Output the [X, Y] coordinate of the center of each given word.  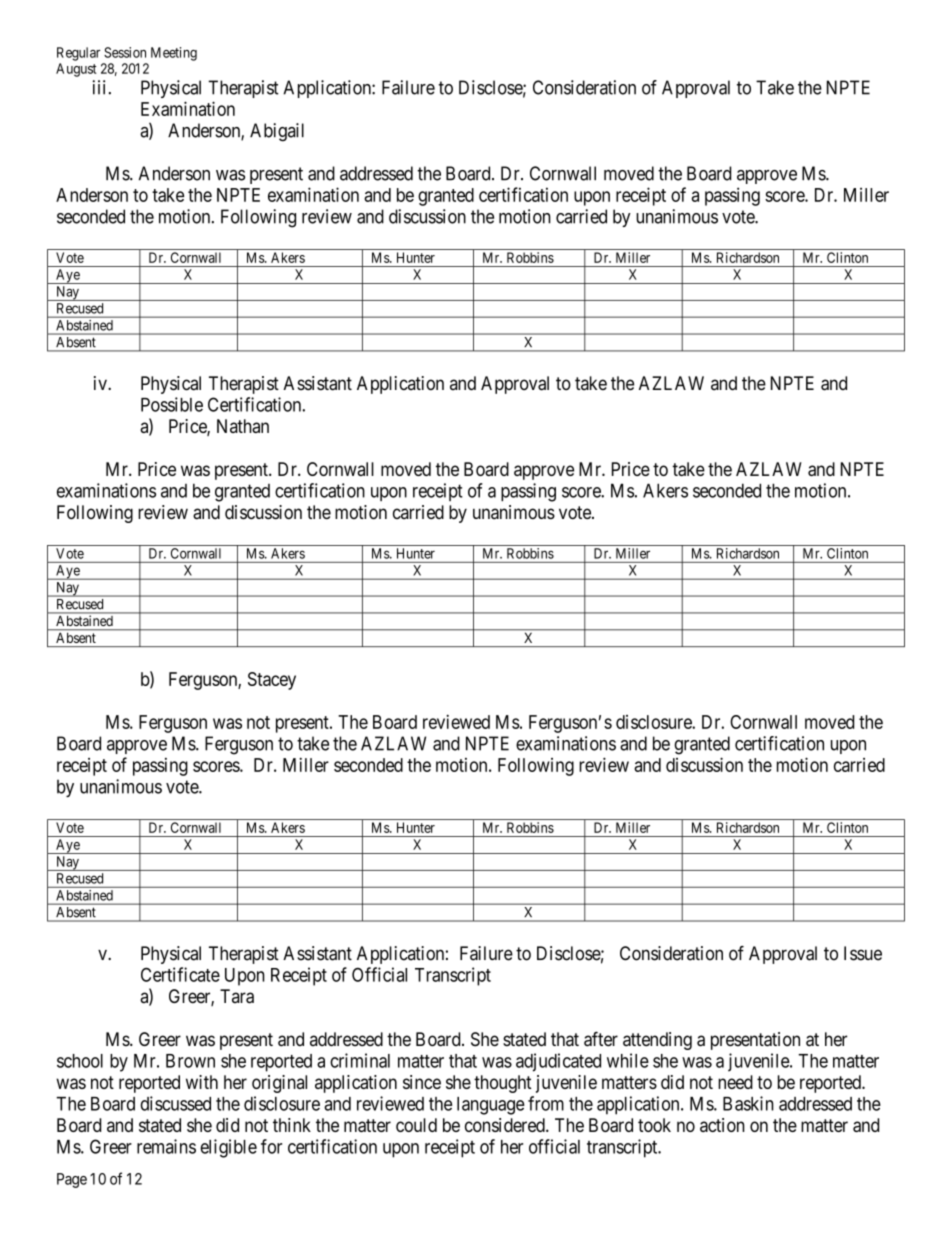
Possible [172, 404]
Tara [237, 996]
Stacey [272, 681]
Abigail [277, 132]
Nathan [243, 426]
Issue [863, 953]
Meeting [174, 54]
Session [125, 52]
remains [166, 1146]
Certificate [180, 974]
